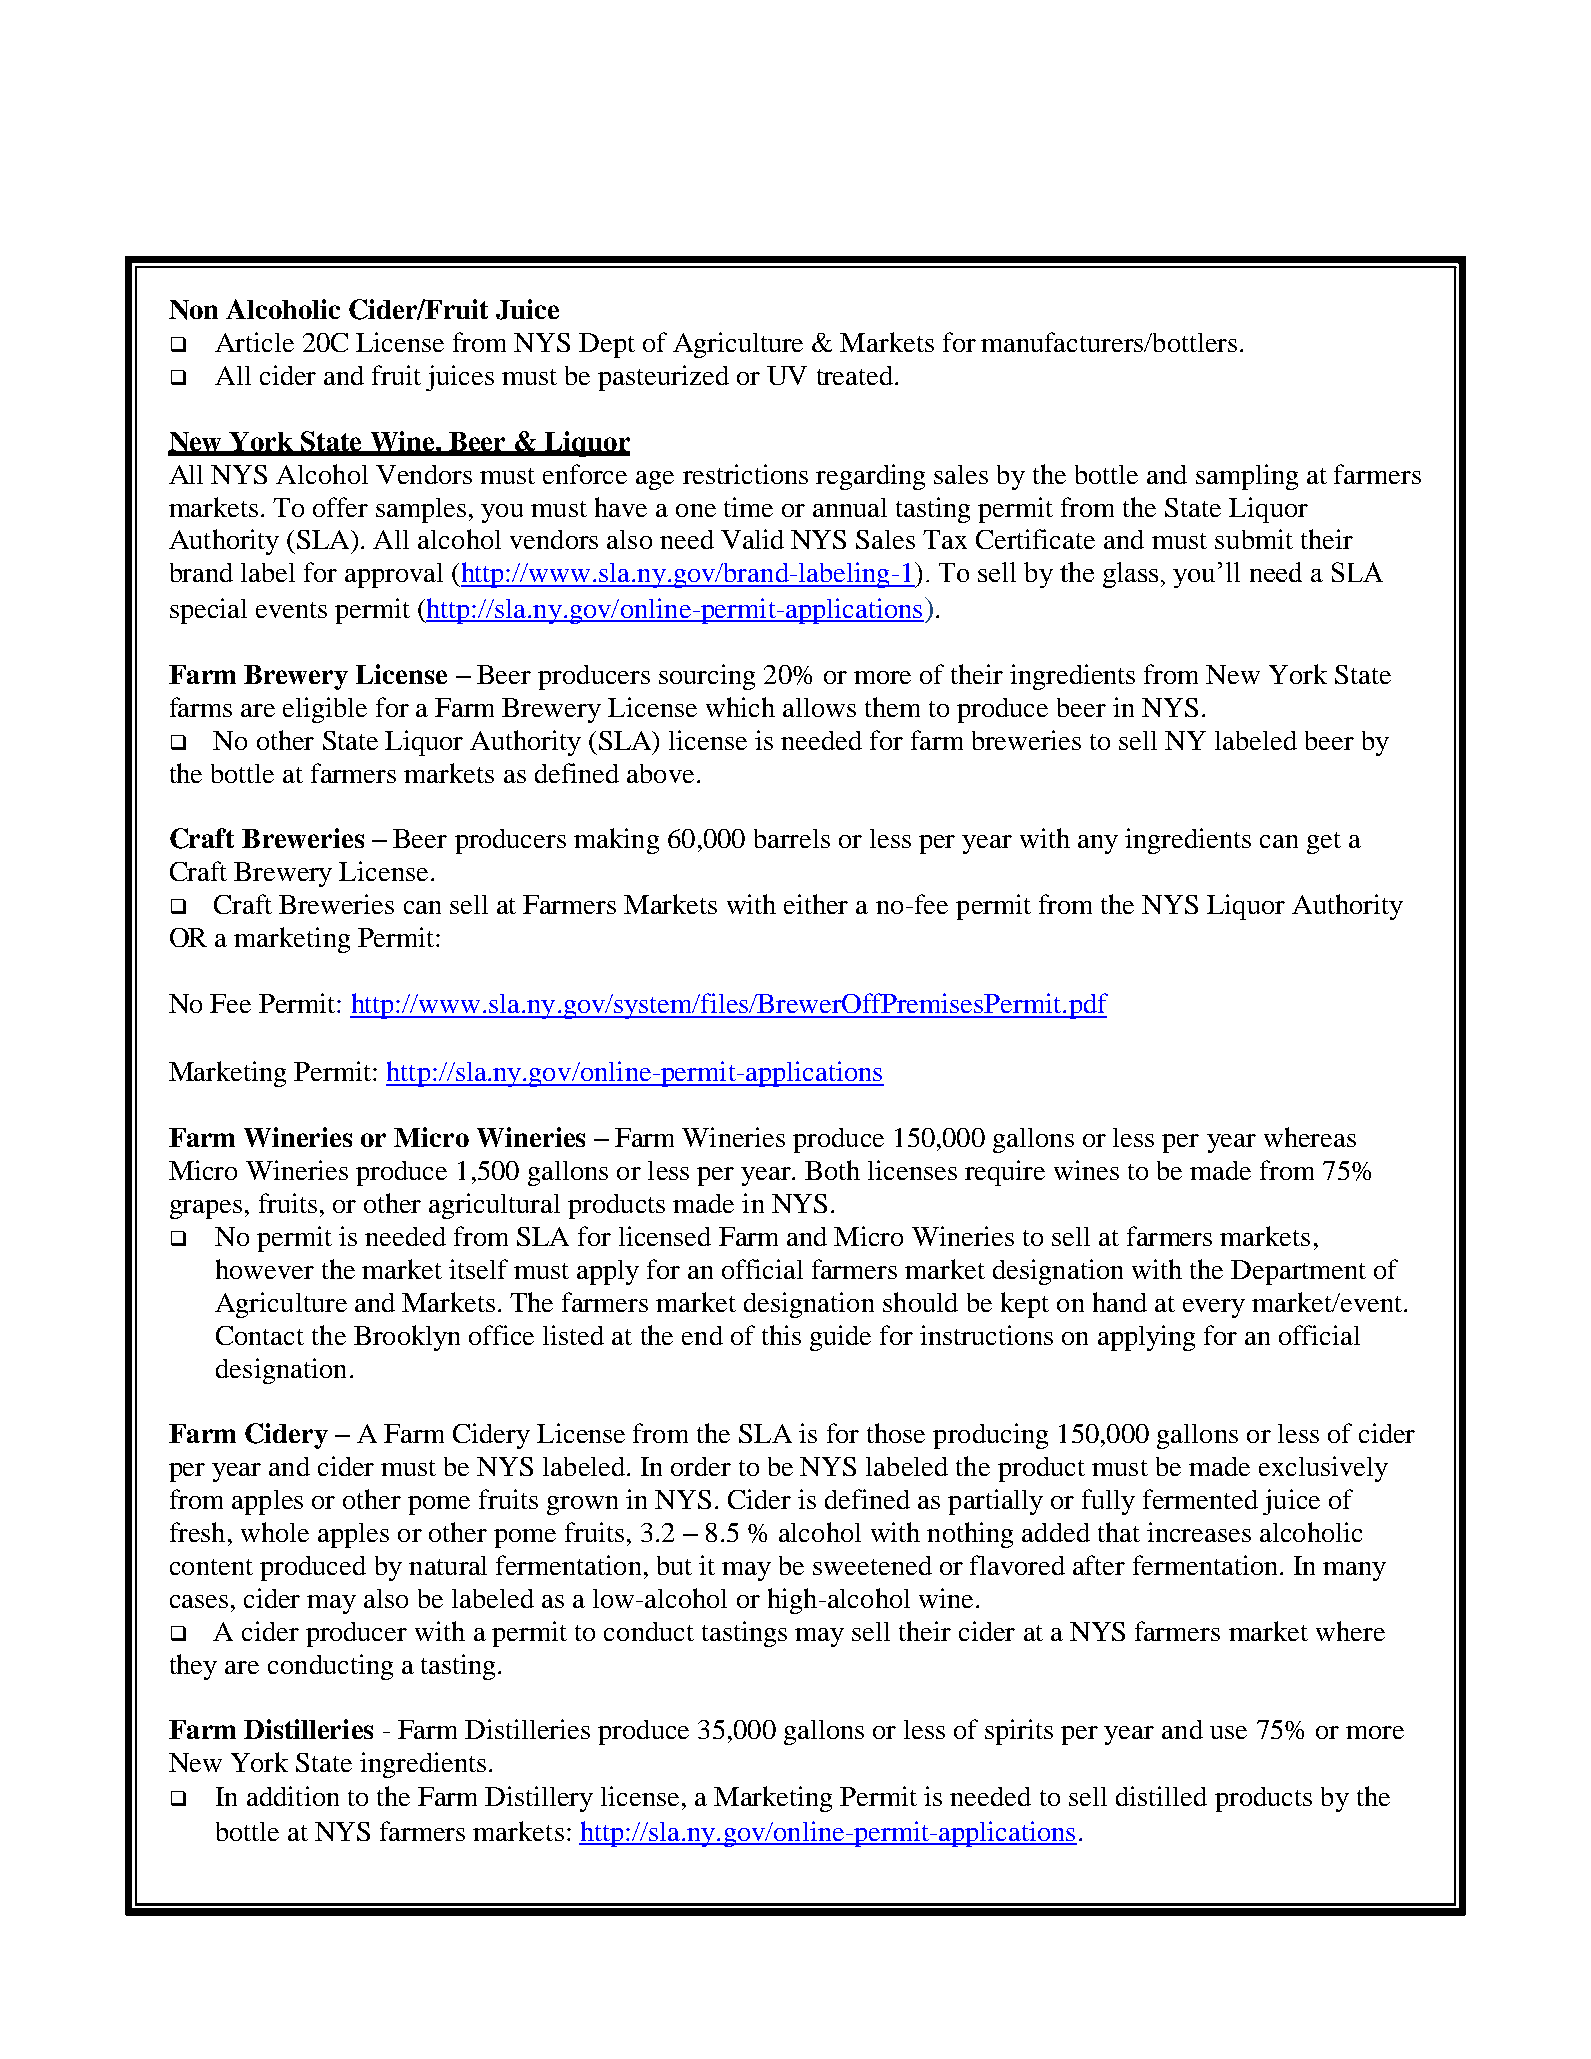 Image resolution: width=1591 pixels, height=2059 pixels. What do you see at coordinates (206, 1209) in the screenshot?
I see `grapes` at bounding box center [206, 1209].
